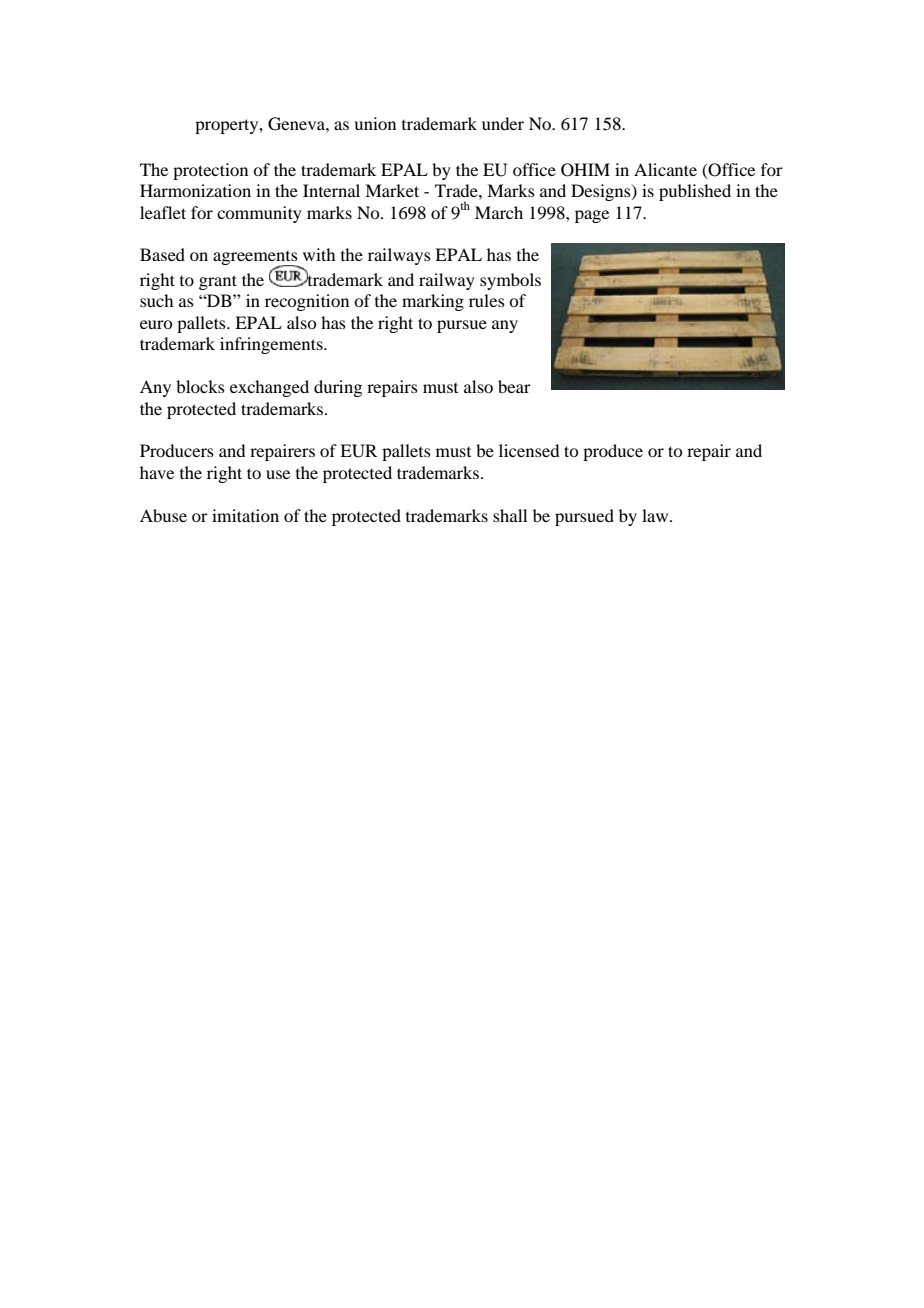  What do you see at coordinates (656, 515) in the screenshot?
I see `law` at bounding box center [656, 515].
